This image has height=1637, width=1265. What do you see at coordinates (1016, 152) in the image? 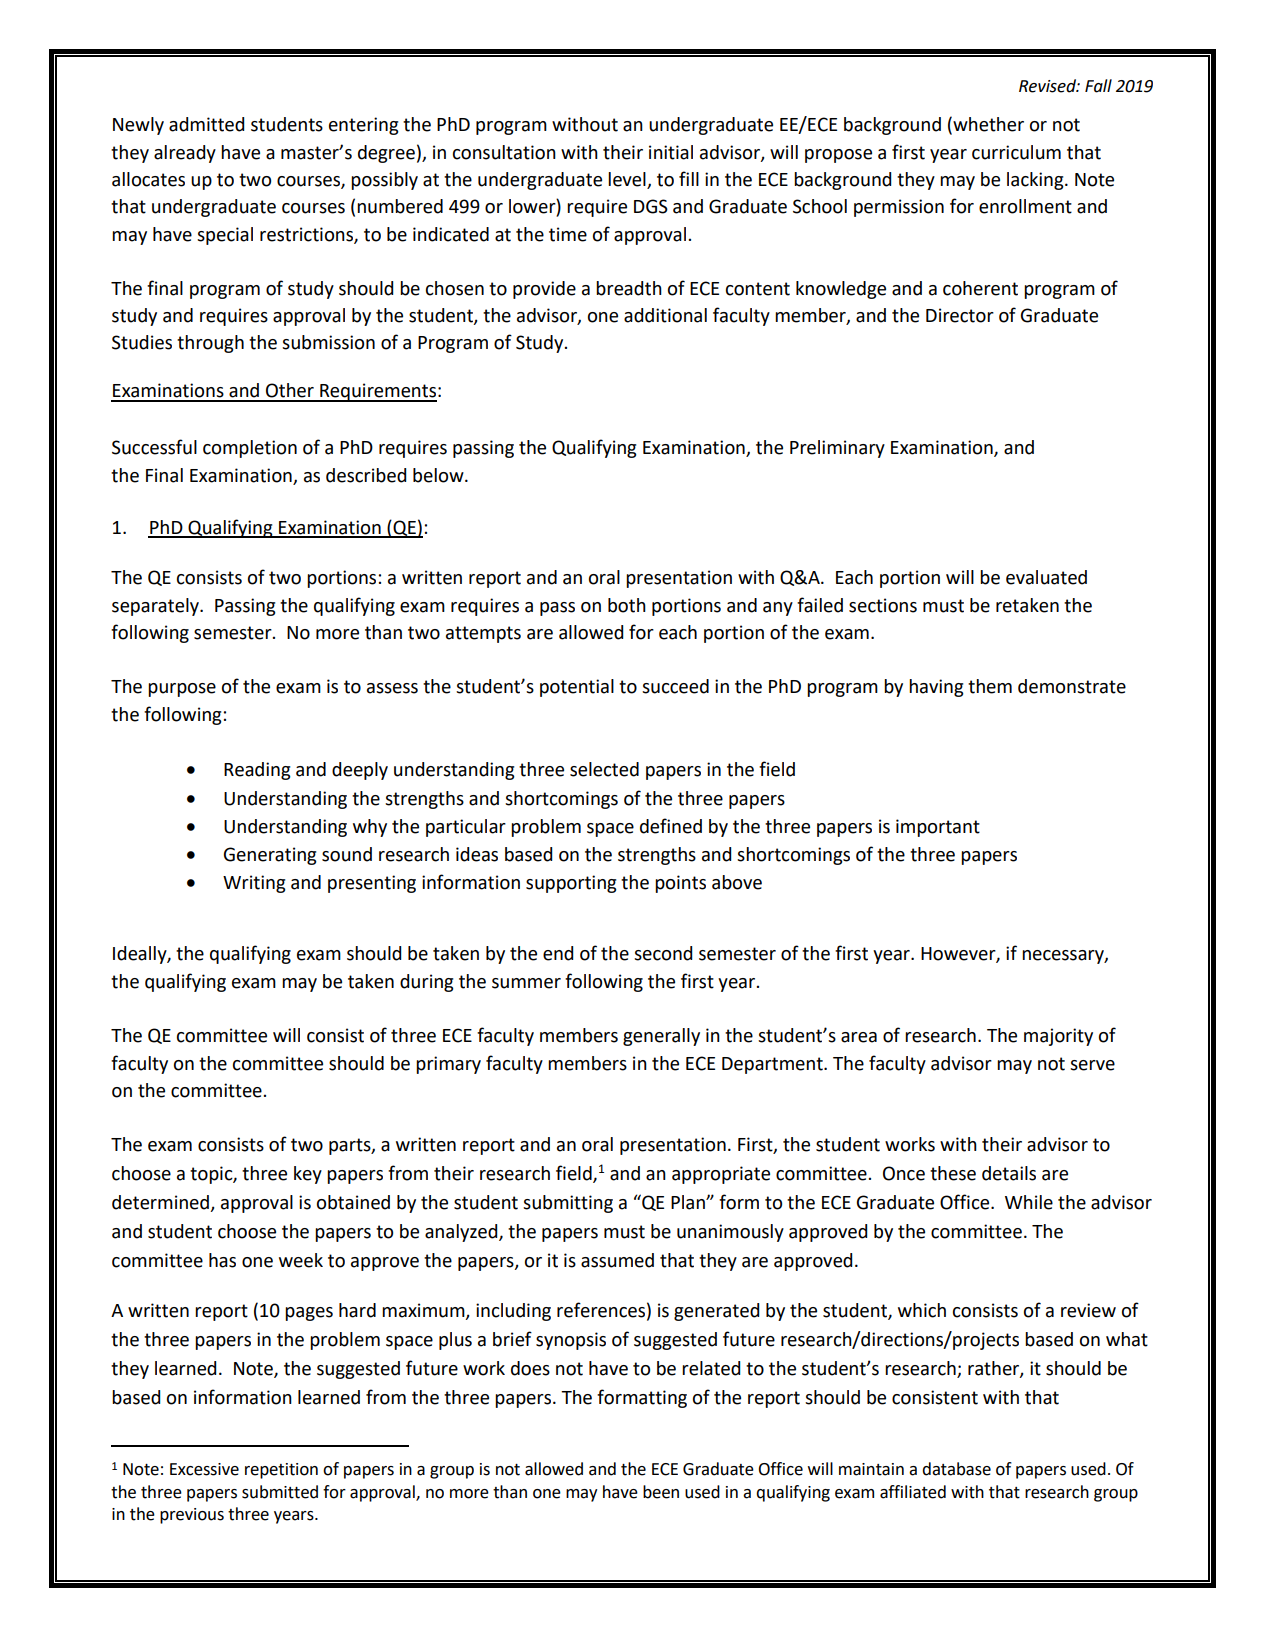
I see `curriculum` at bounding box center [1016, 152].
